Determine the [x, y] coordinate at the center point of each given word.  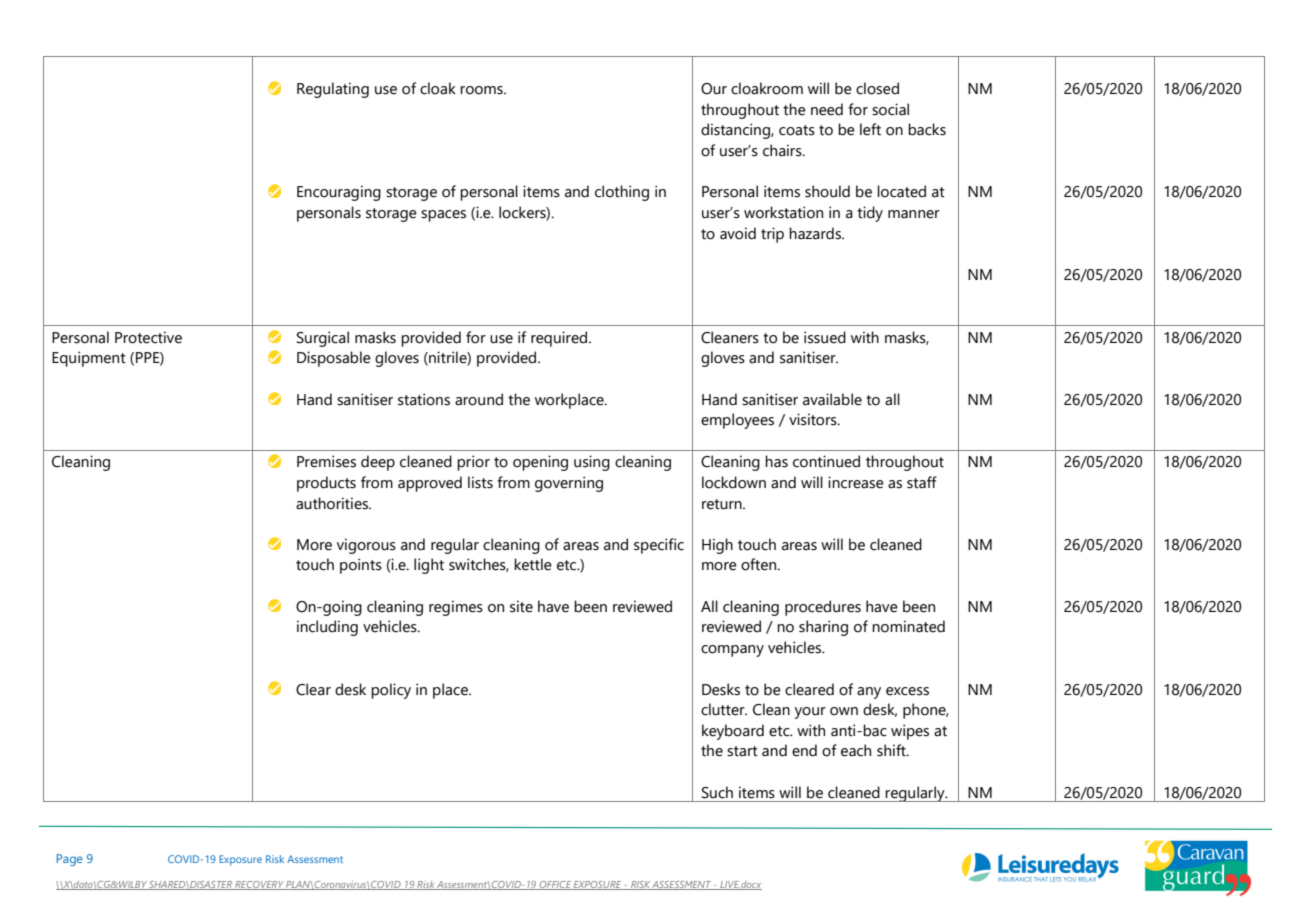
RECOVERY [259, 885]
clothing [622, 193]
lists [480, 482]
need [827, 109]
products [326, 484]
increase [856, 482]
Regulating [333, 90]
